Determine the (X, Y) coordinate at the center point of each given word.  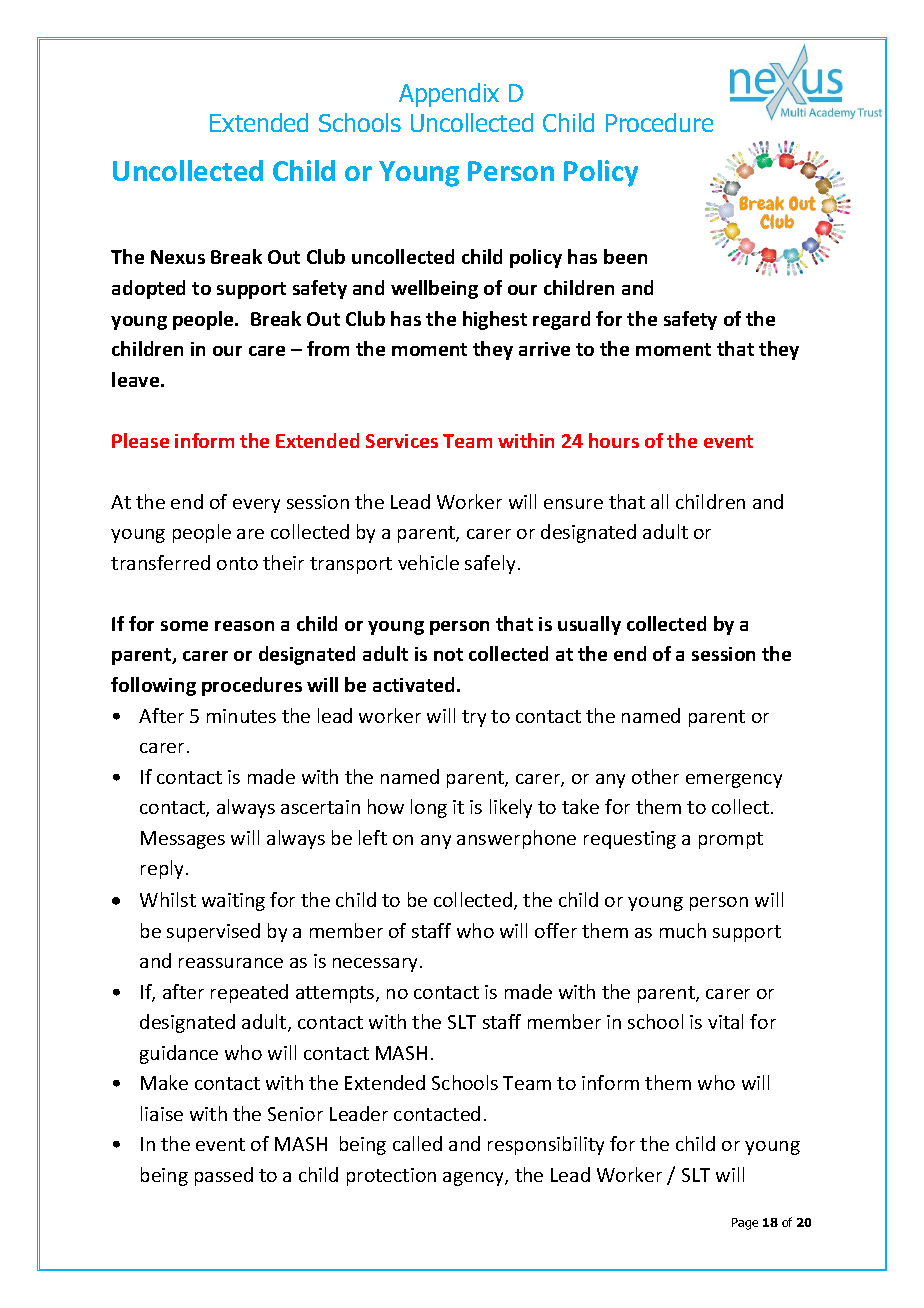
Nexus (178, 257)
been (625, 256)
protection (391, 1177)
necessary (377, 965)
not (448, 654)
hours (614, 440)
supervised (213, 932)
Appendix (449, 95)
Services (402, 441)
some (184, 626)
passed (224, 1176)
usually (589, 625)
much (683, 930)
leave (137, 379)
